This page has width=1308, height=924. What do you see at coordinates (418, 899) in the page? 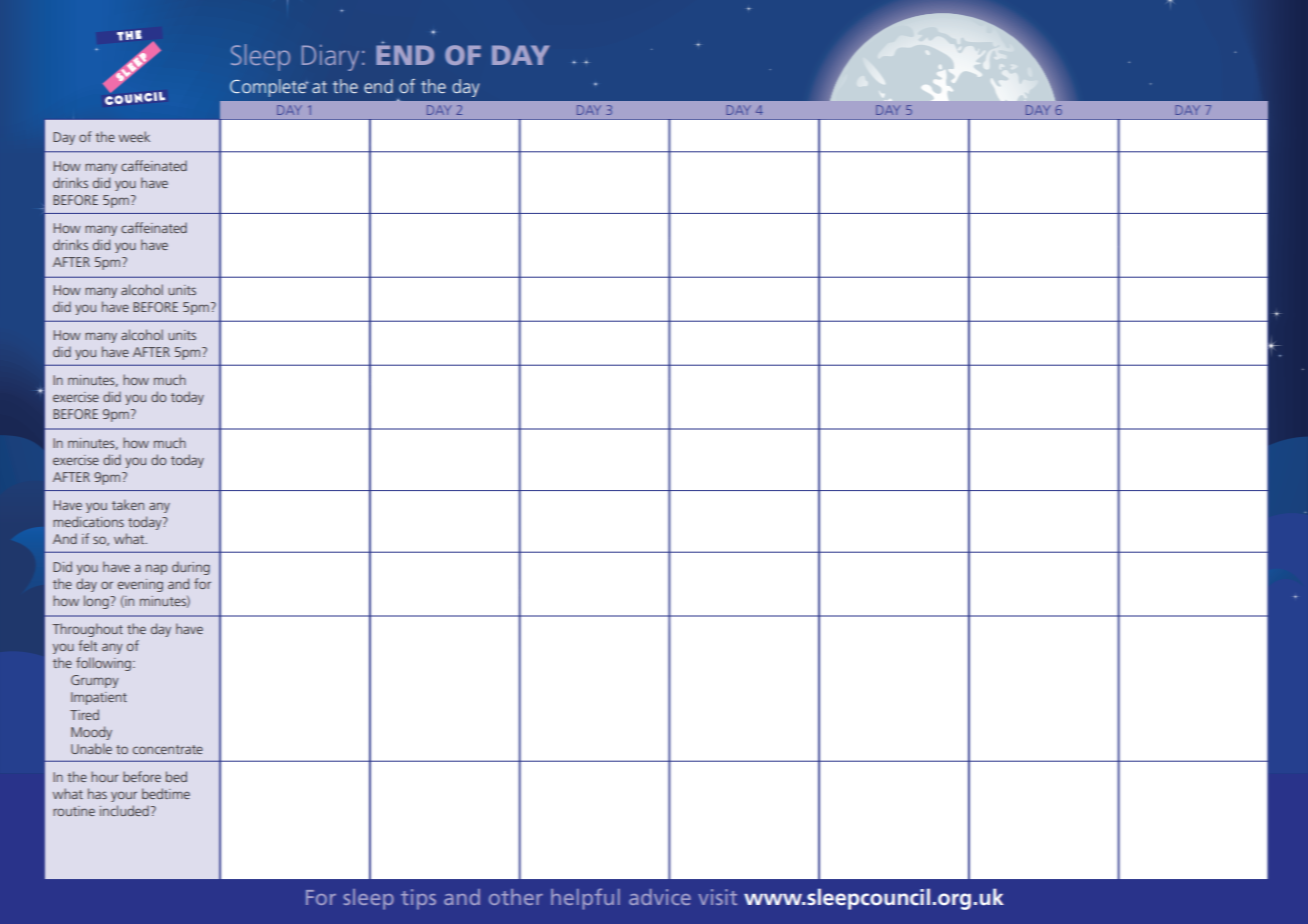
I see `tips` at bounding box center [418, 899].
